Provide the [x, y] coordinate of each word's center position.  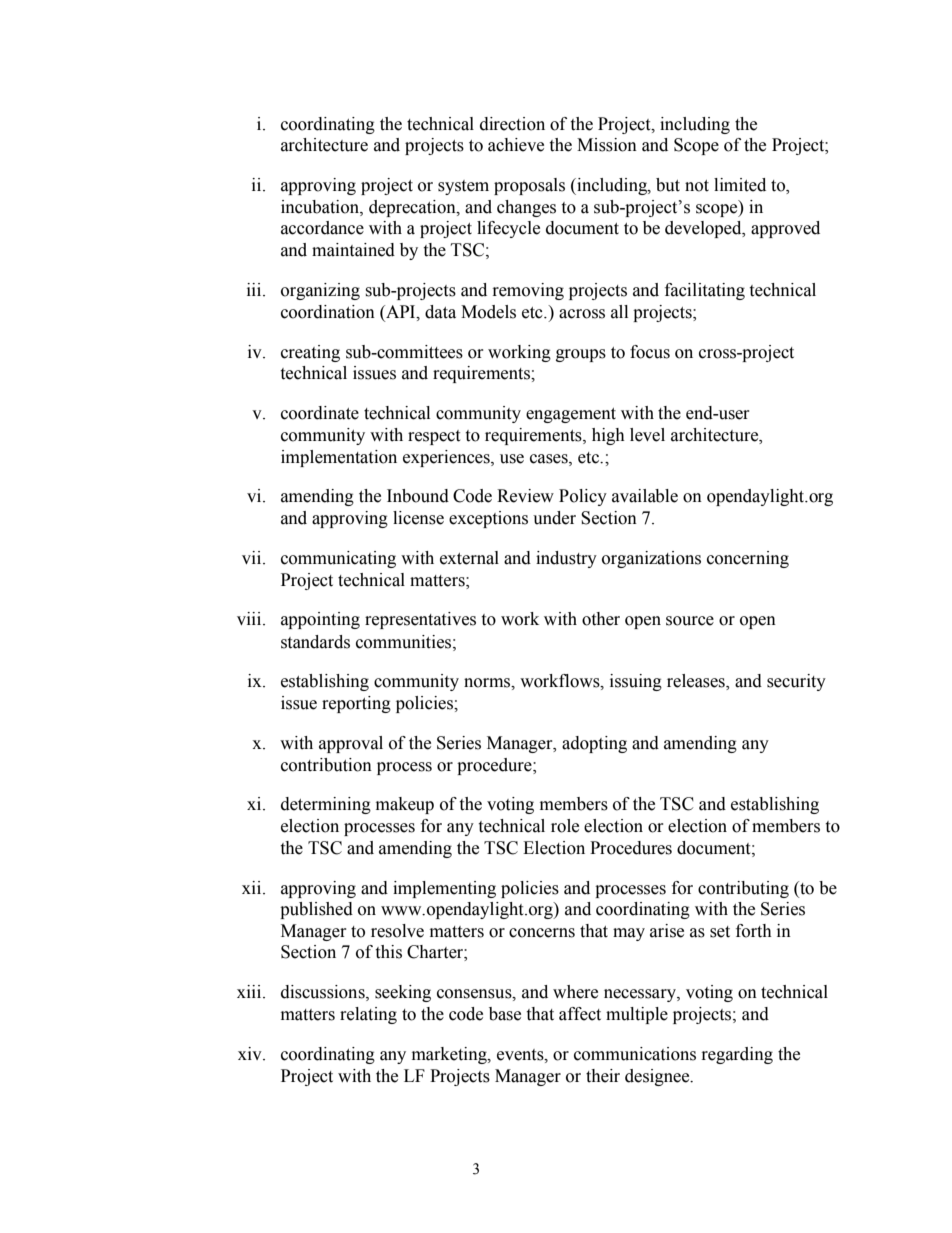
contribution [326, 765]
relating [368, 1015]
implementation [339, 458]
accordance [322, 228]
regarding [737, 1055]
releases [697, 682]
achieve [516, 145]
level [647, 435]
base [505, 1014]
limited [740, 185]
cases [550, 459]
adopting [594, 744]
